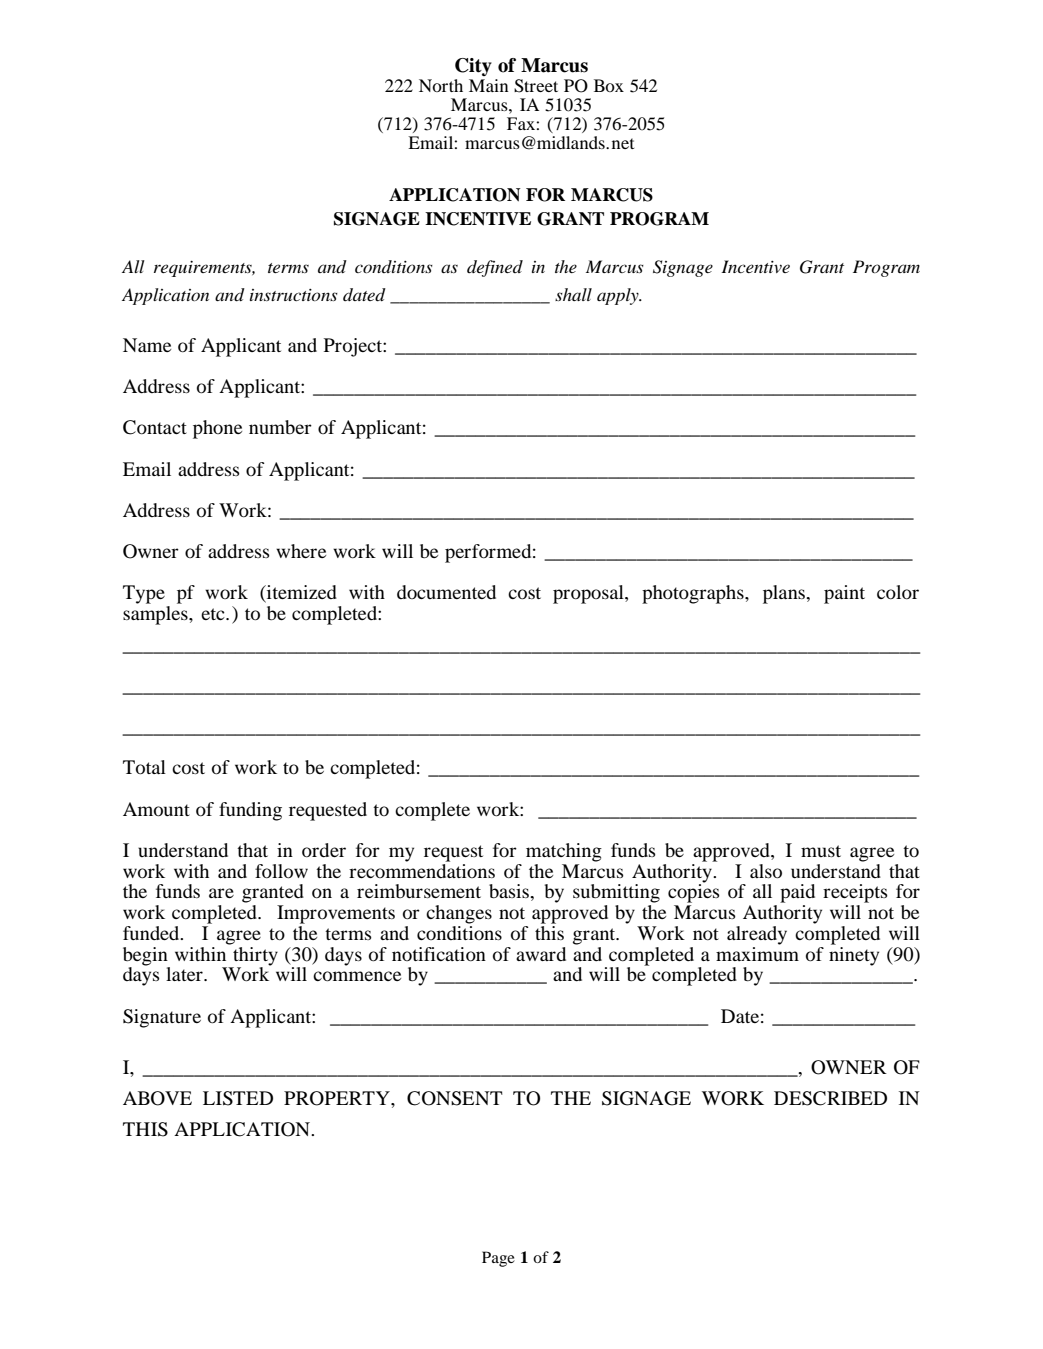 The height and width of the screenshot is (1349, 1043). What do you see at coordinates (217, 429) in the screenshot?
I see `phone` at bounding box center [217, 429].
